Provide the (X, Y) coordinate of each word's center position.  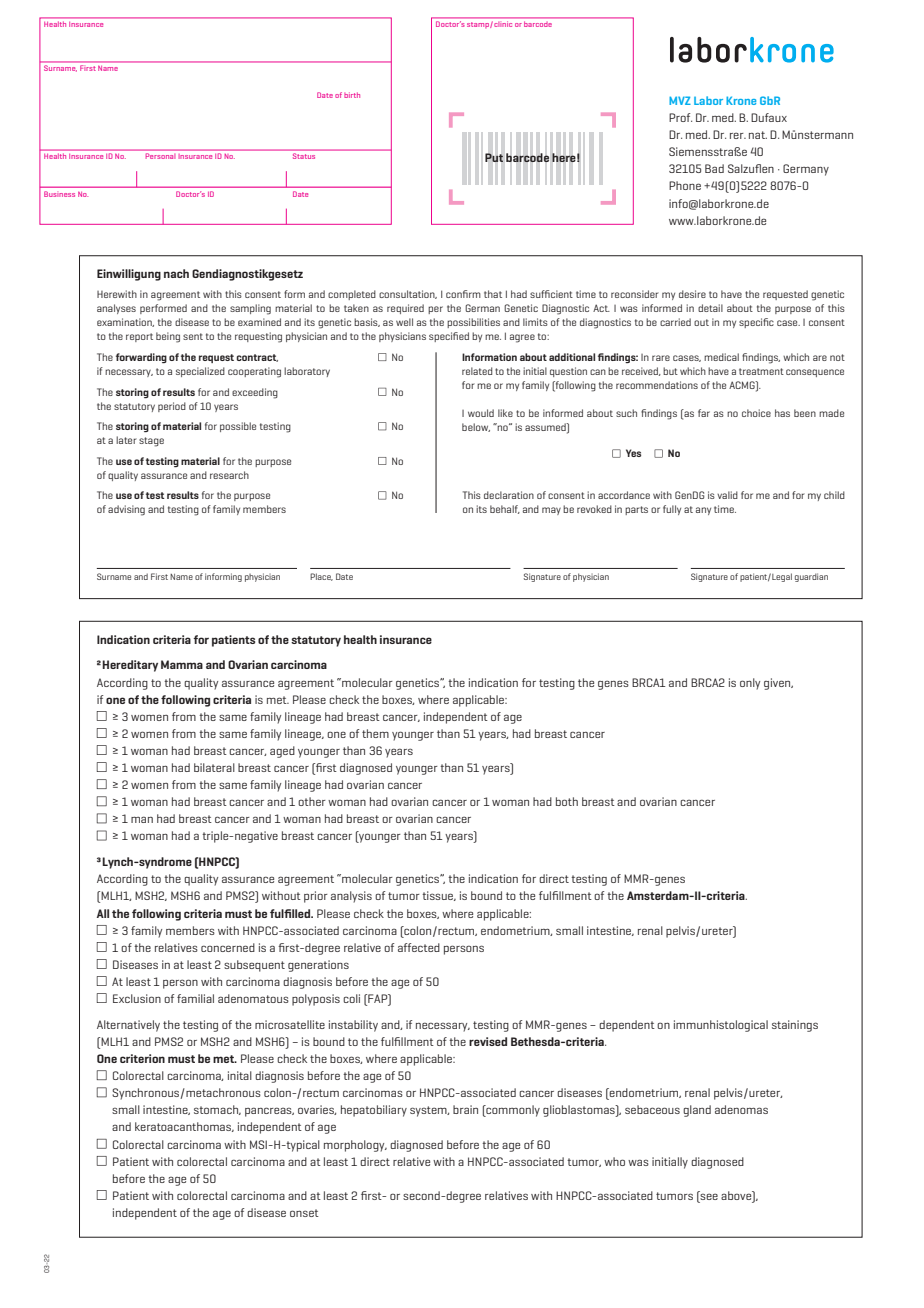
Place (321, 577)
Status (304, 156)
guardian (811, 577)
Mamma (182, 664)
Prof (680, 117)
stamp (478, 25)
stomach (217, 1110)
